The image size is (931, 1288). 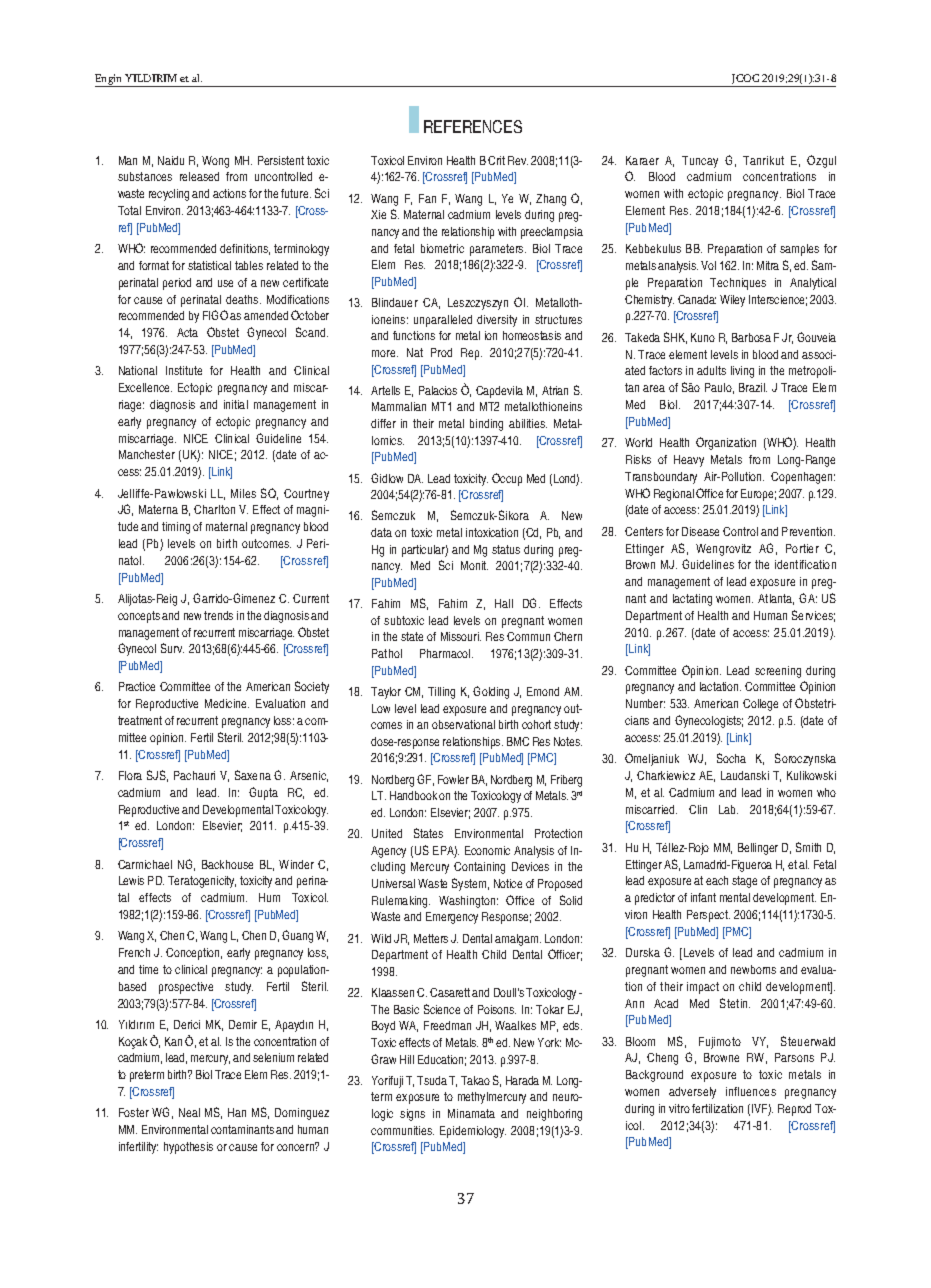 I want to click on Saxena, so click(x=253, y=775).
